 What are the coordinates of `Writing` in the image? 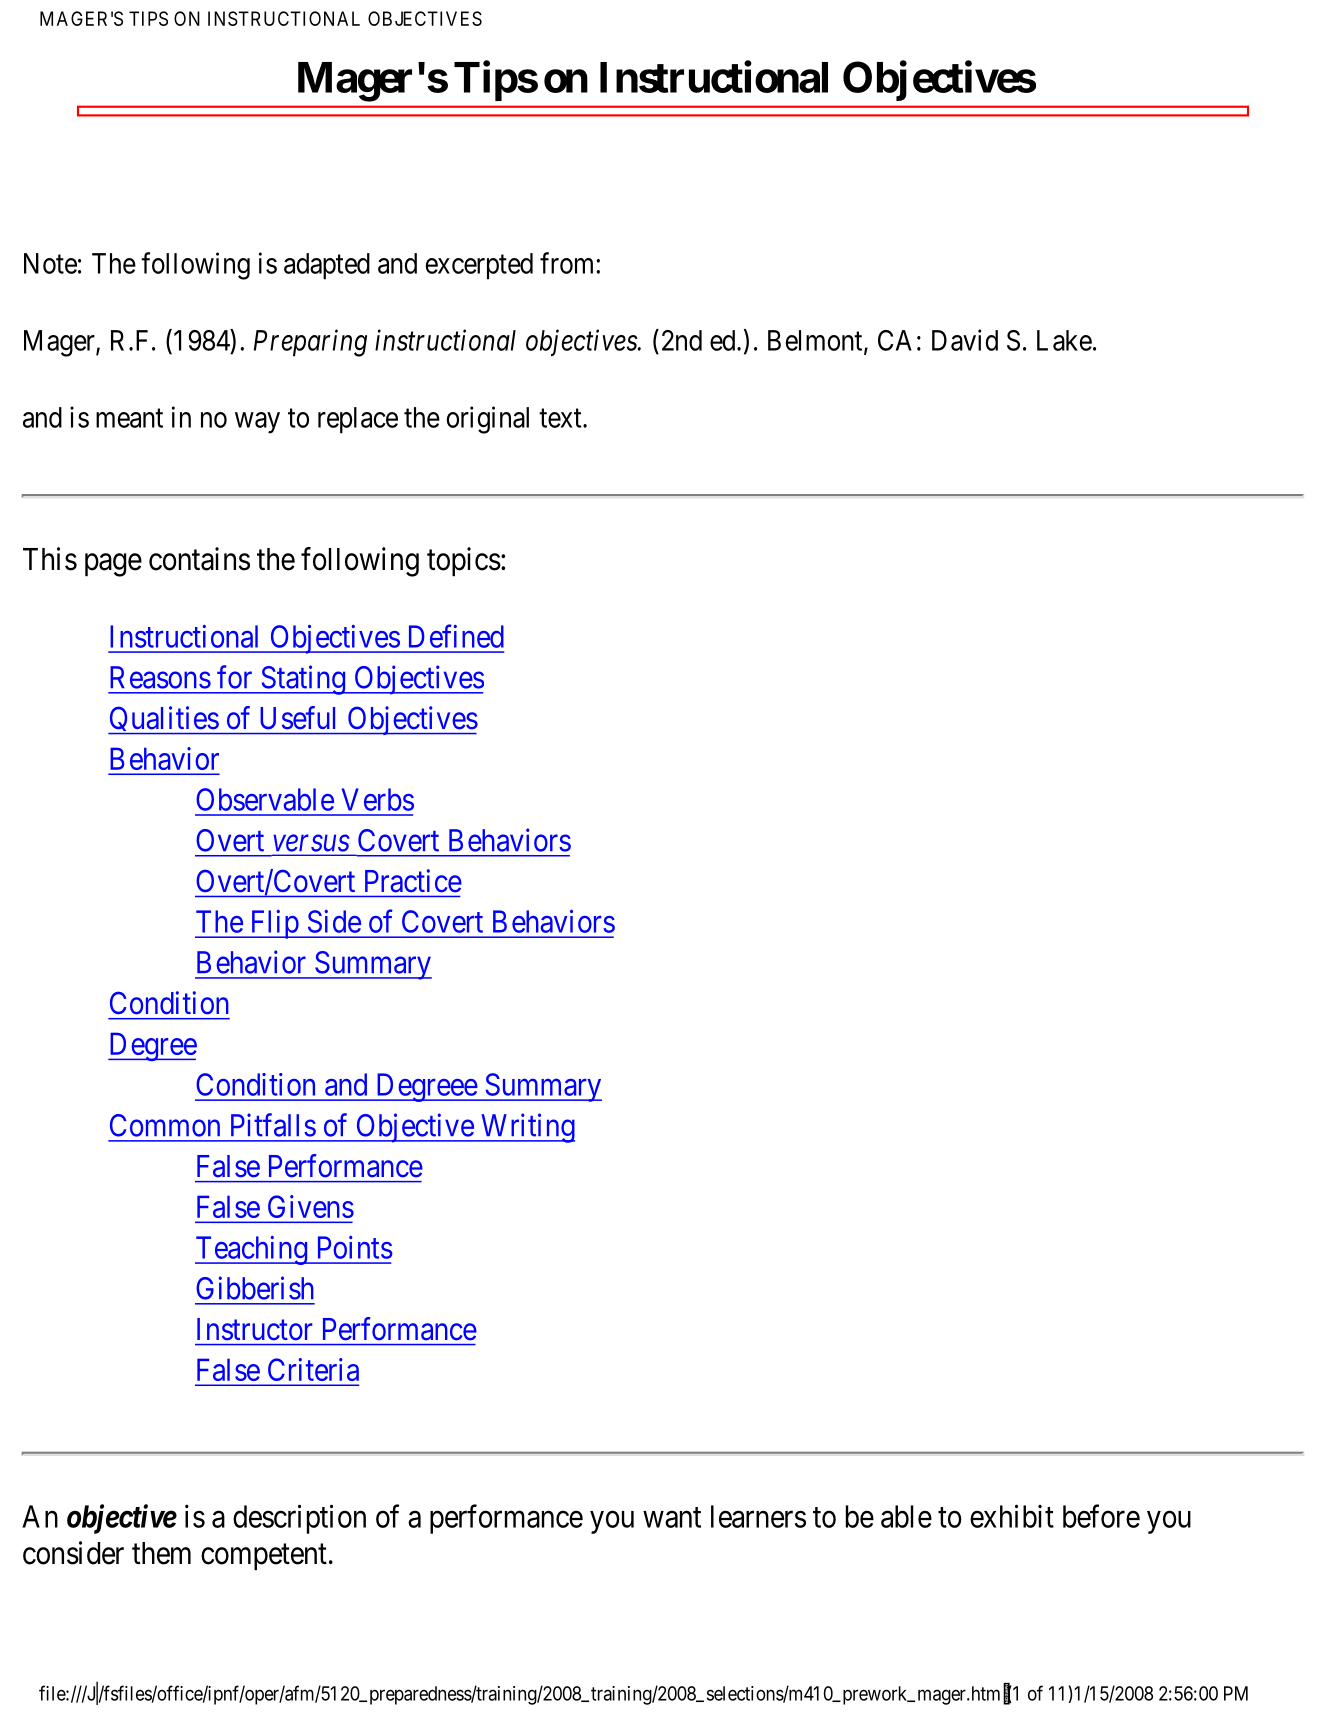 It's located at (526, 1128).
